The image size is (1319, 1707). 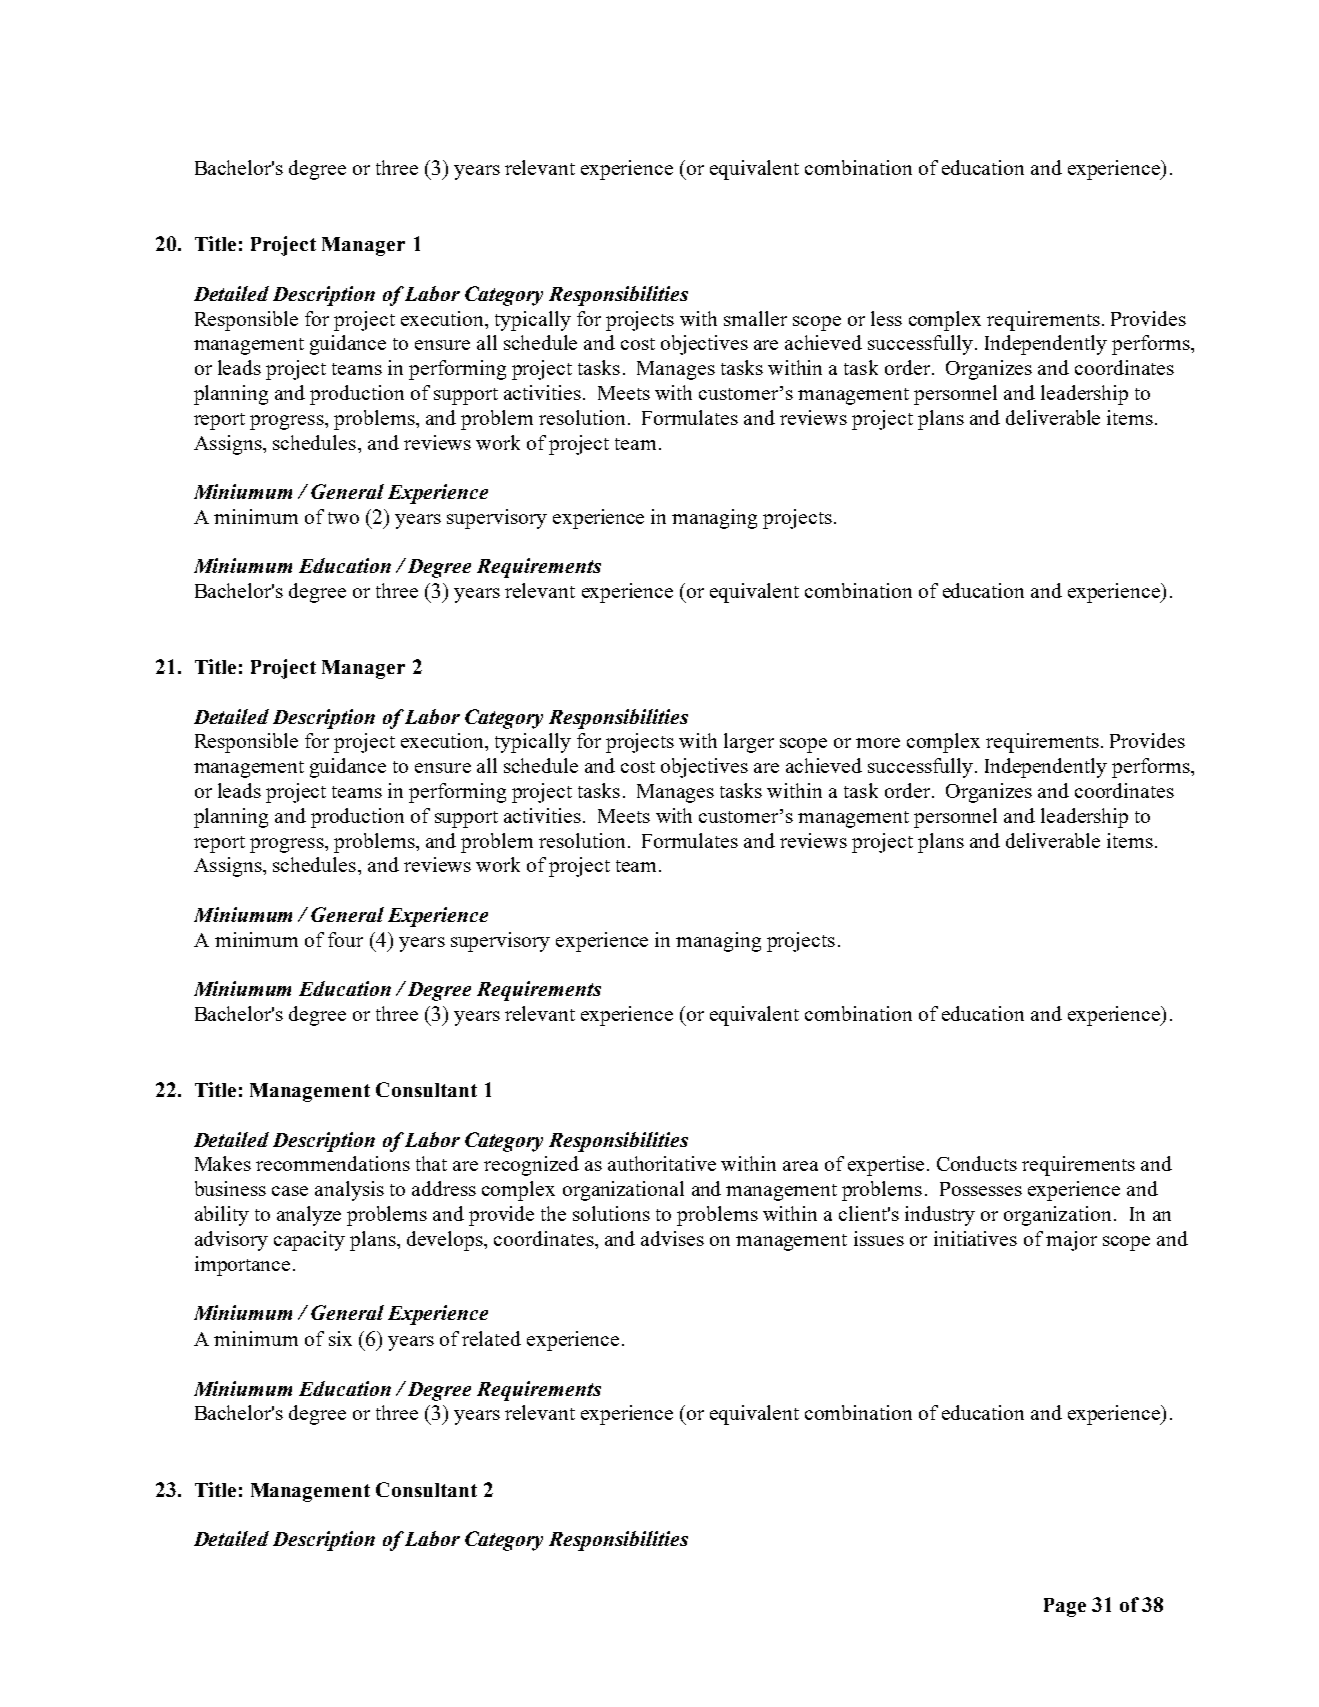 What do you see at coordinates (345, 939) in the page?
I see `four` at bounding box center [345, 939].
